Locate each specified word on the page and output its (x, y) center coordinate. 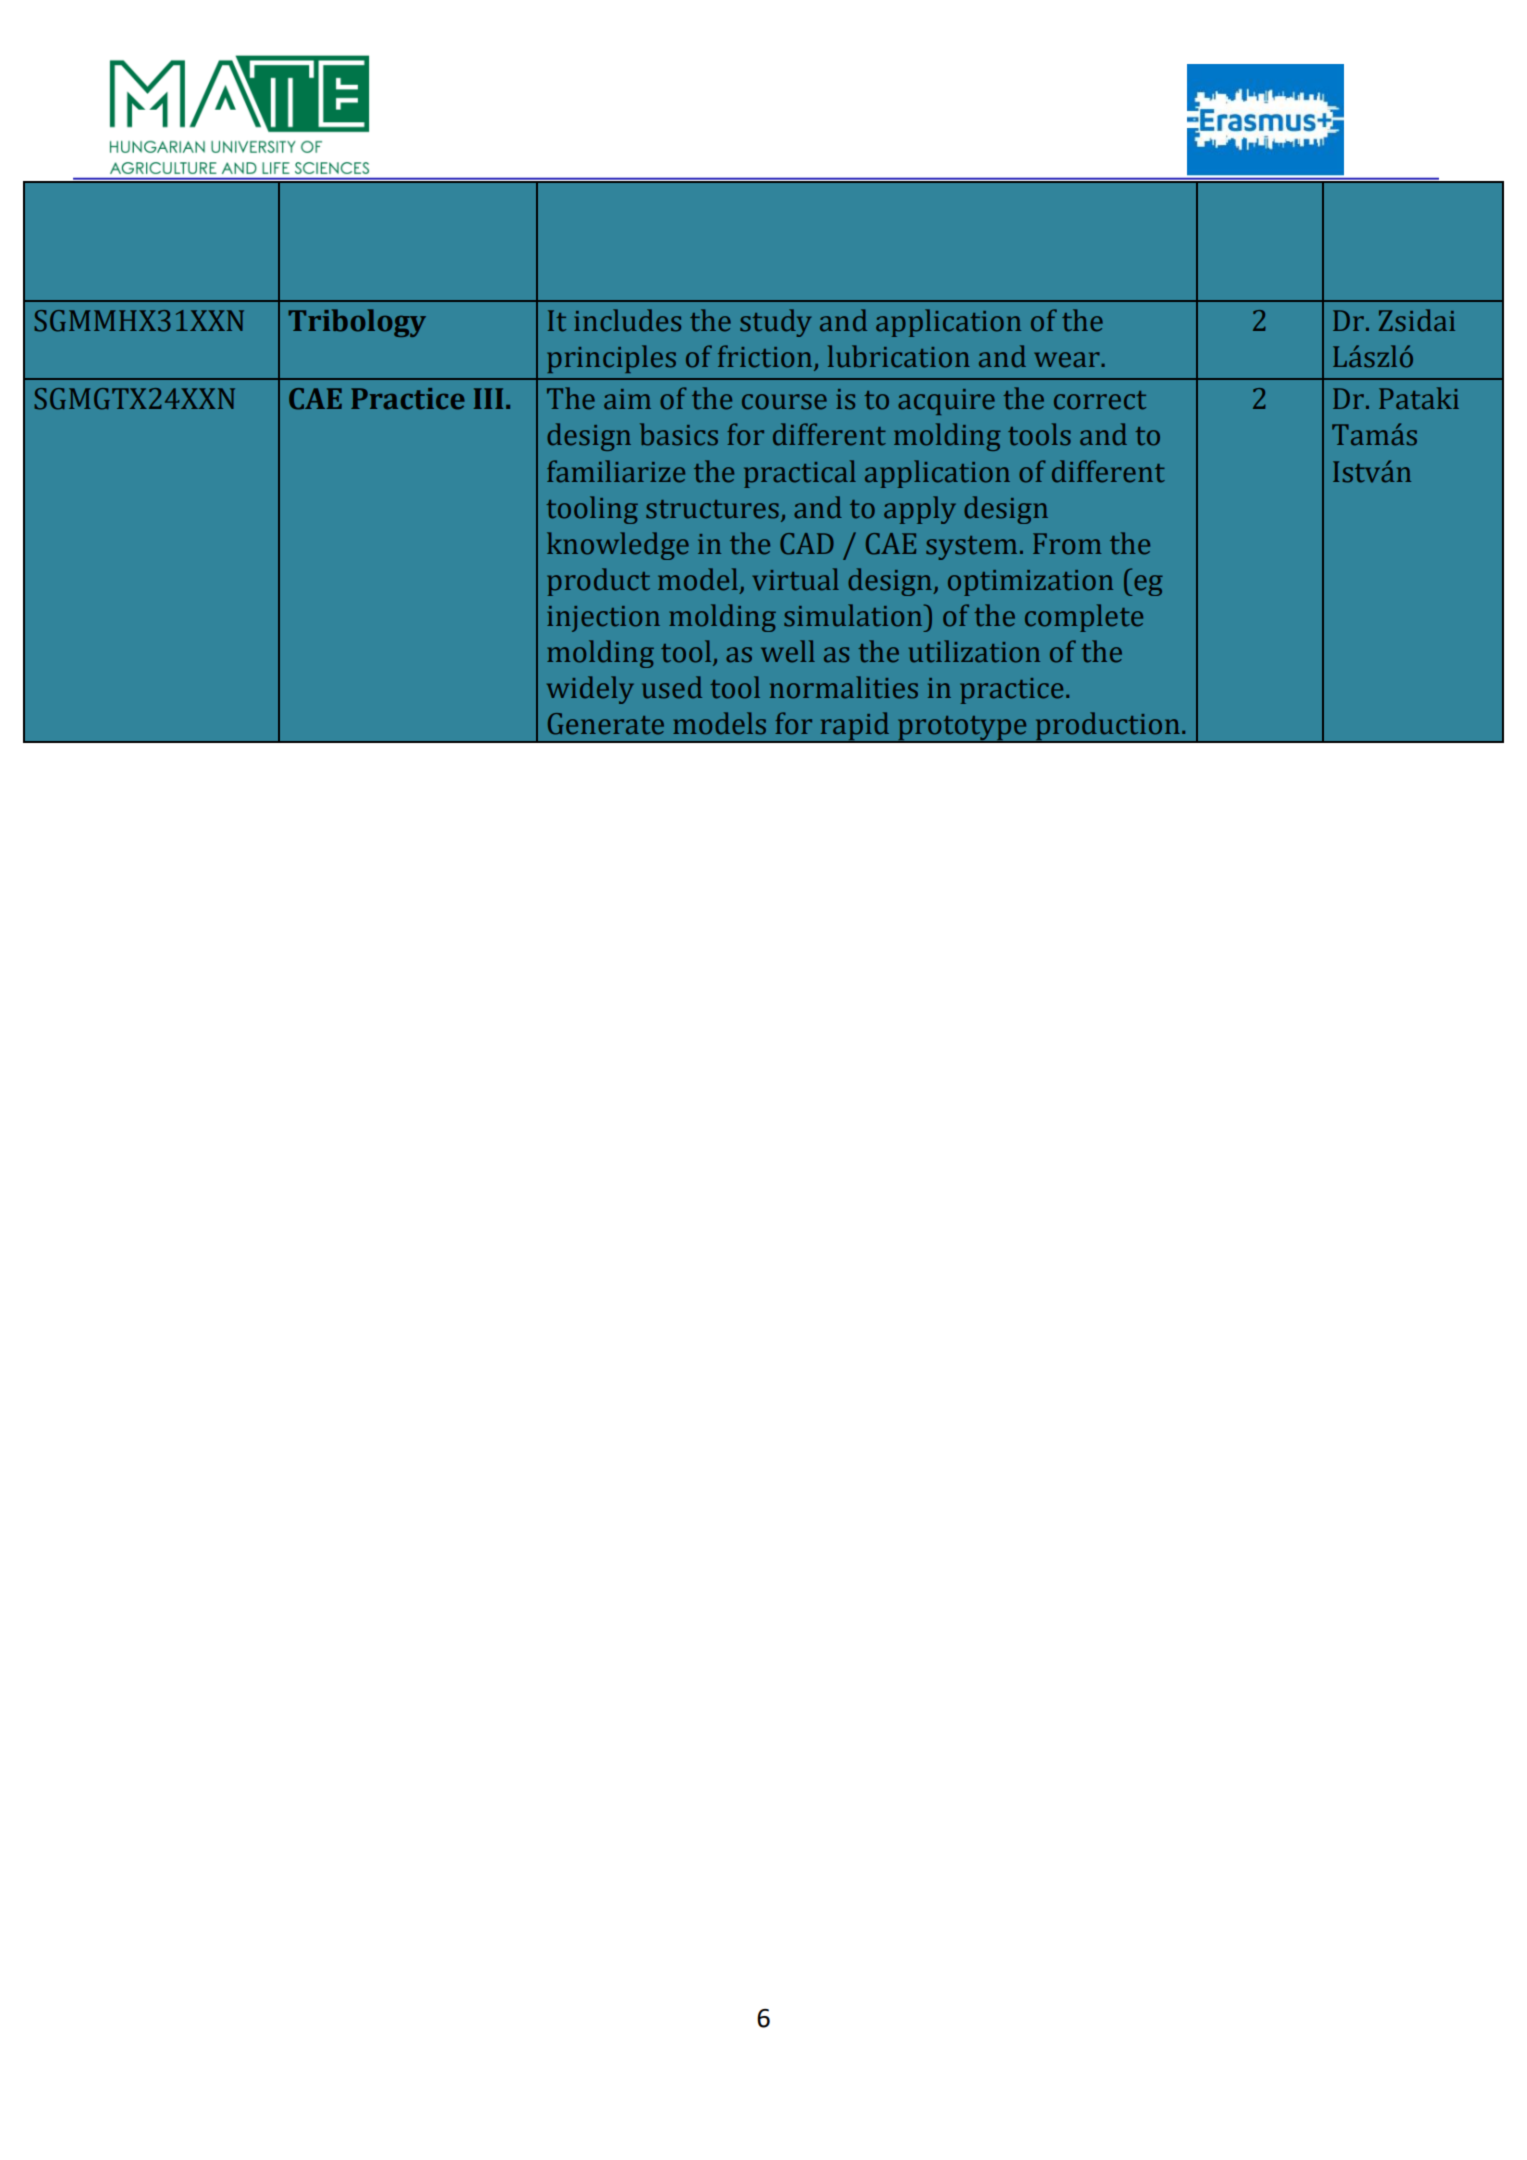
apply (920, 510)
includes (627, 320)
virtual (795, 579)
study (775, 323)
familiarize (616, 471)
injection (603, 619)
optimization (1030, 583)
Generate (606, 724)
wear (1068, 360)
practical (800, 474)
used (672, 687)
